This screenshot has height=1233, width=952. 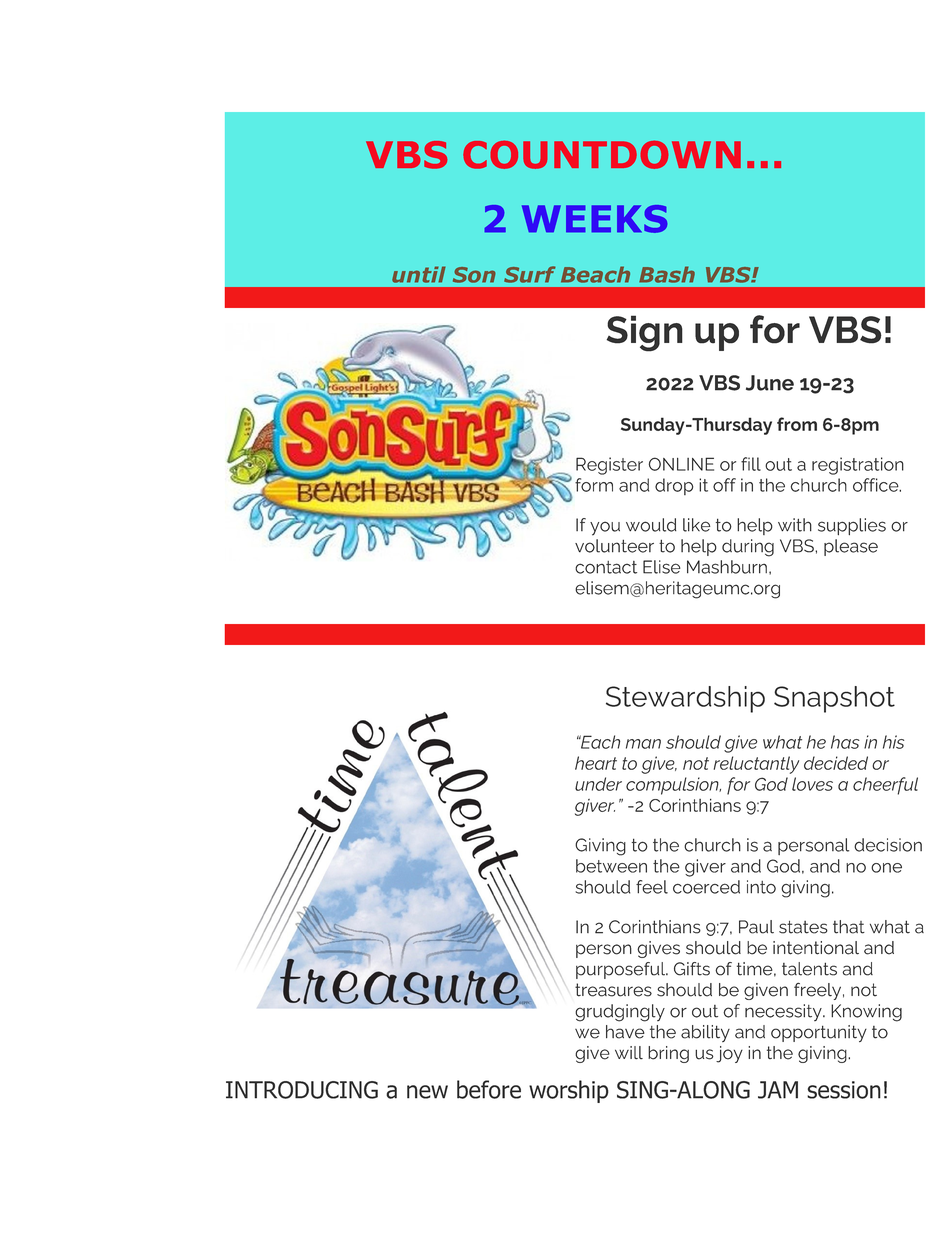 What do you see at coordinates (427, 1092) in the screenshot?
I see `new` at bounding box center [427, 1092].
